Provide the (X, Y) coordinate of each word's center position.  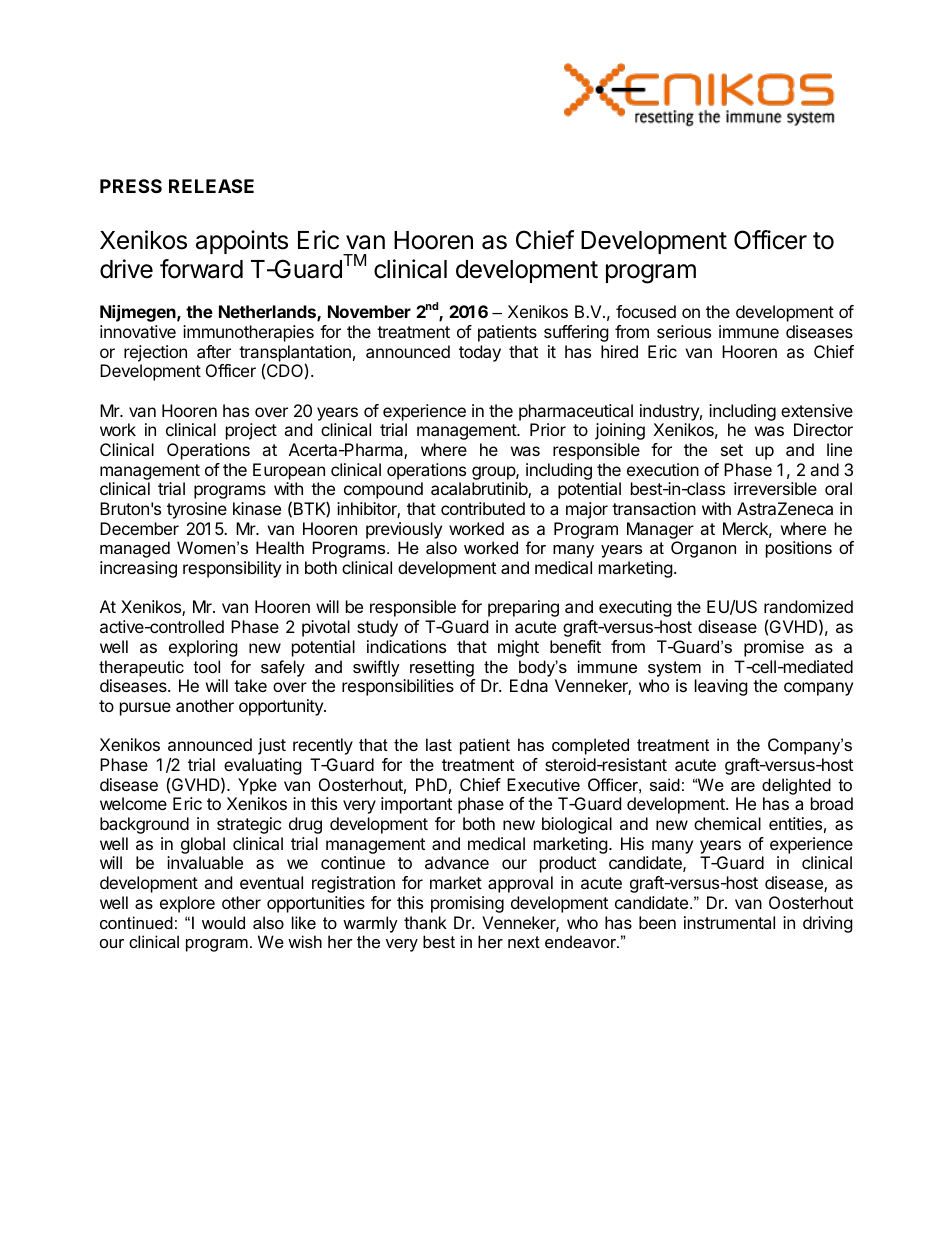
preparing (523, 608)
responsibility (232, 569)
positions (799, 549)
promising (467, 904)
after (214, 351)
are (743, 786)
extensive (817, 410)
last (439, 744)
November (369, 311)
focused (646, 311)
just (272, 746)
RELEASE (211, 186)
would (223, 922)
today (480, 353)
